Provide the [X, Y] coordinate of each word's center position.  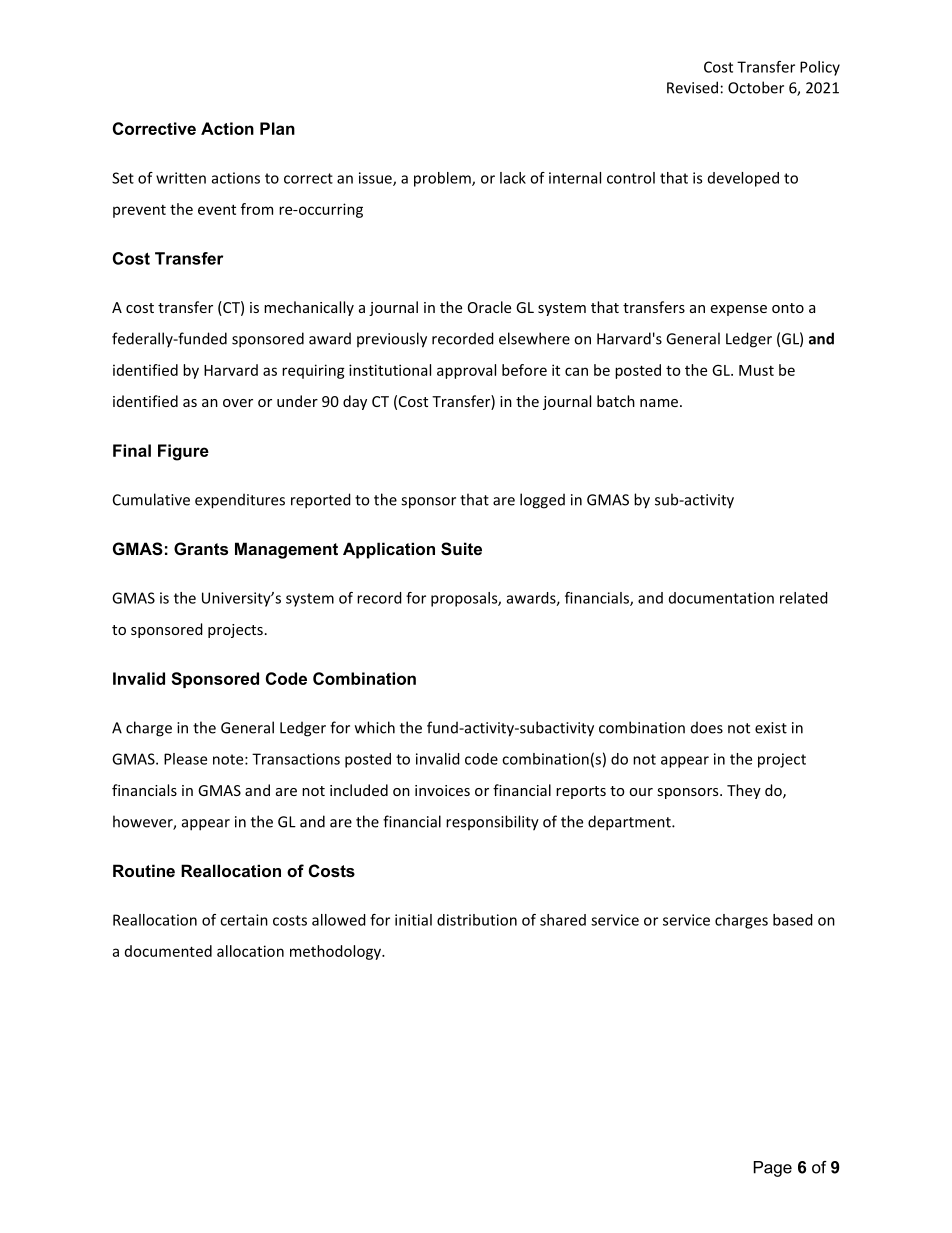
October [756, 87]
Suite [461, 549]
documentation [721, 598]
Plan [277, 128]
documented [168, 951]
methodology [336, 952]
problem [443, 179]
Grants [201, 548]
